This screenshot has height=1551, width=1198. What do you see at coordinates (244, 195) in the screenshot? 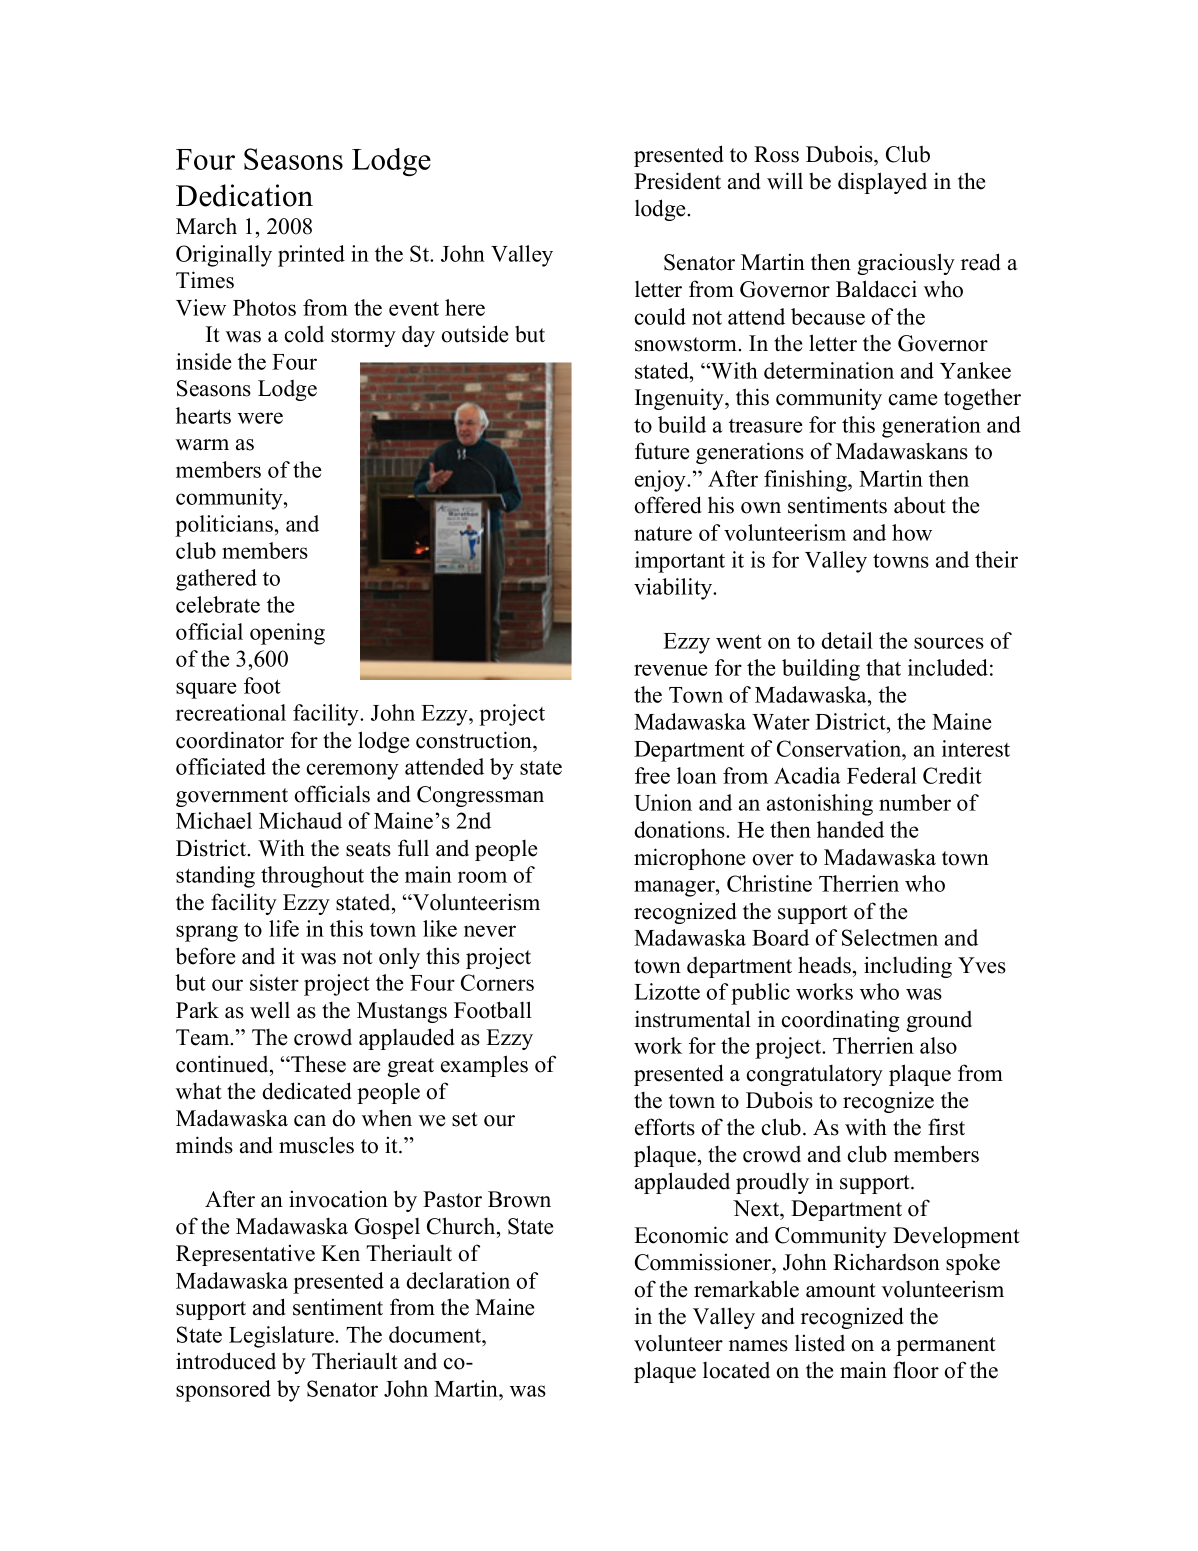
I see `Dedication` at bounding box center [244, 195].
